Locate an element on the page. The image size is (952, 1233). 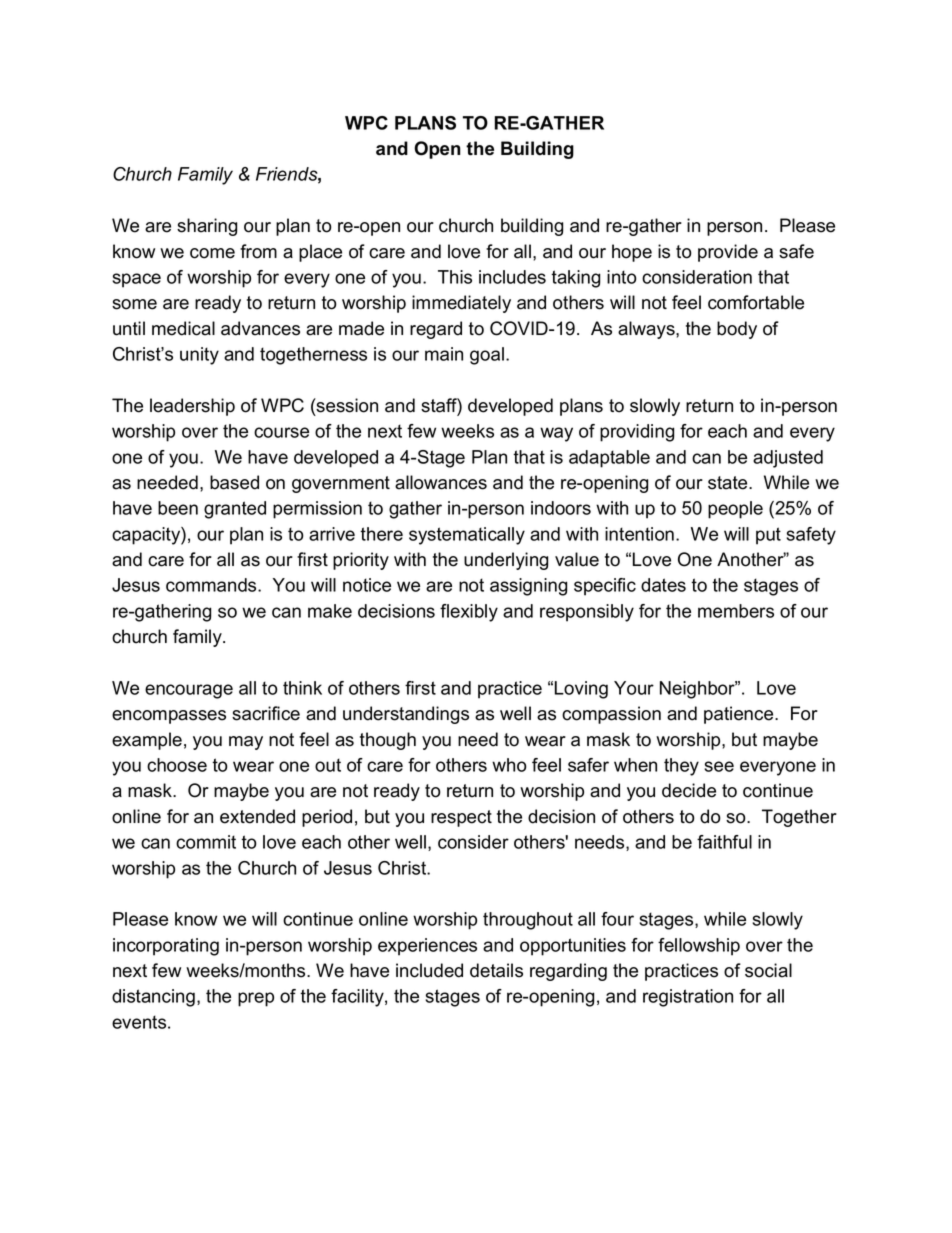
leadership is located at coordinates (192, 407).
